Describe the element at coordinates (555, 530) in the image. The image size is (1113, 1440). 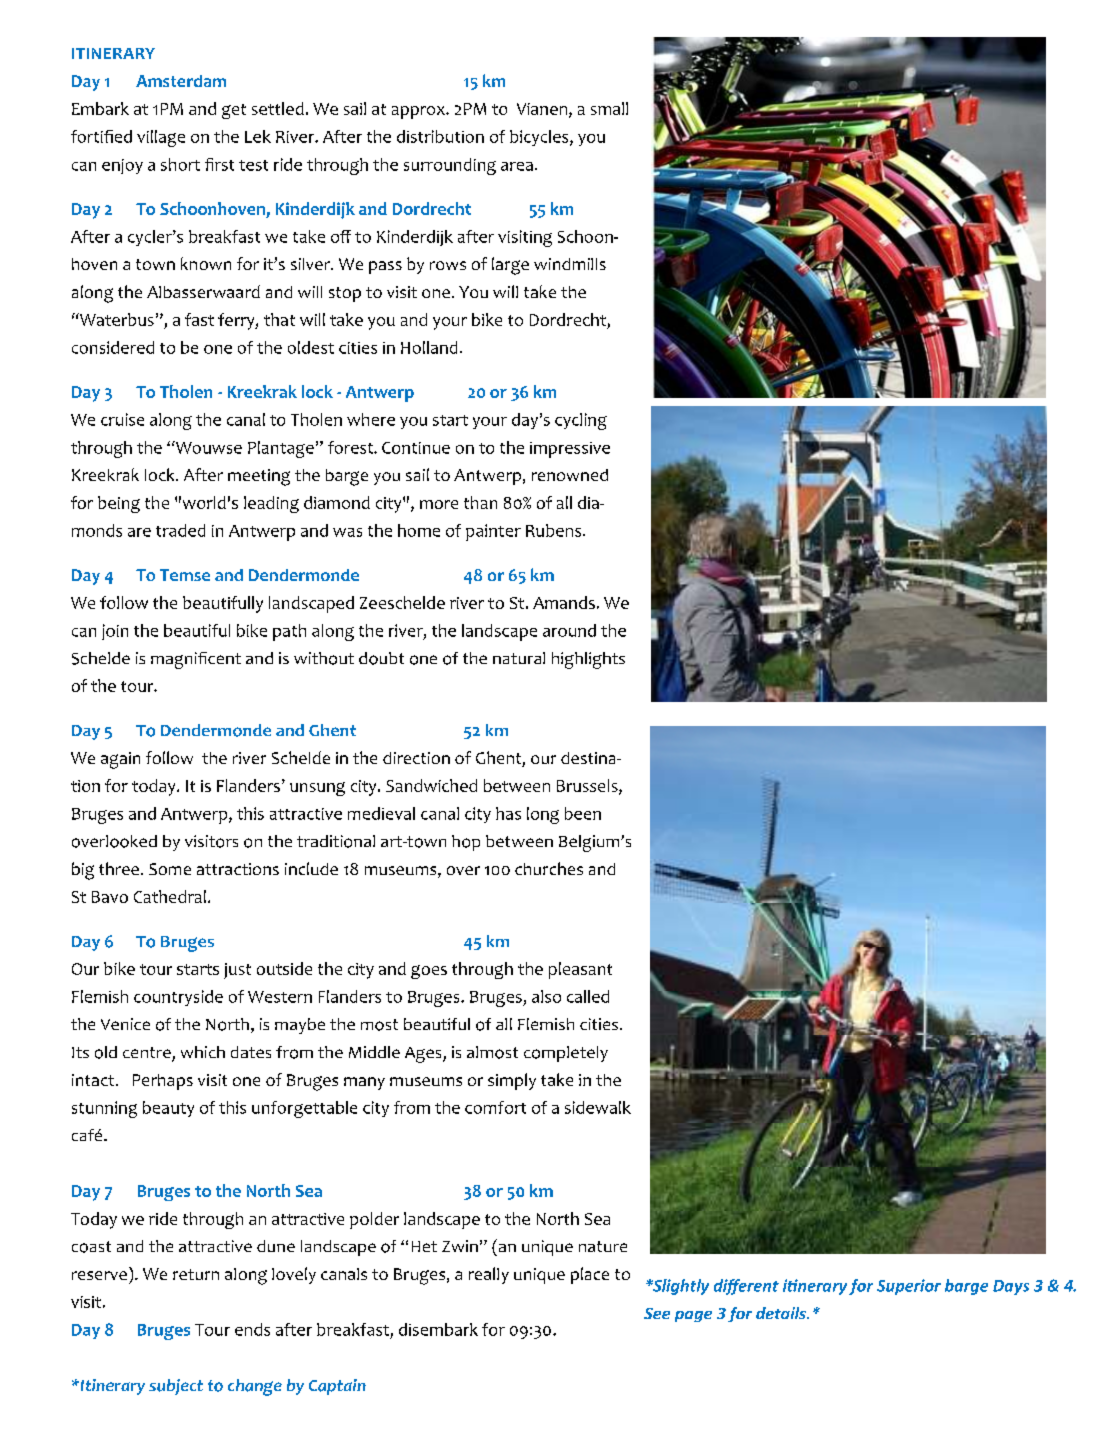
I see `Rubens` at that location.
